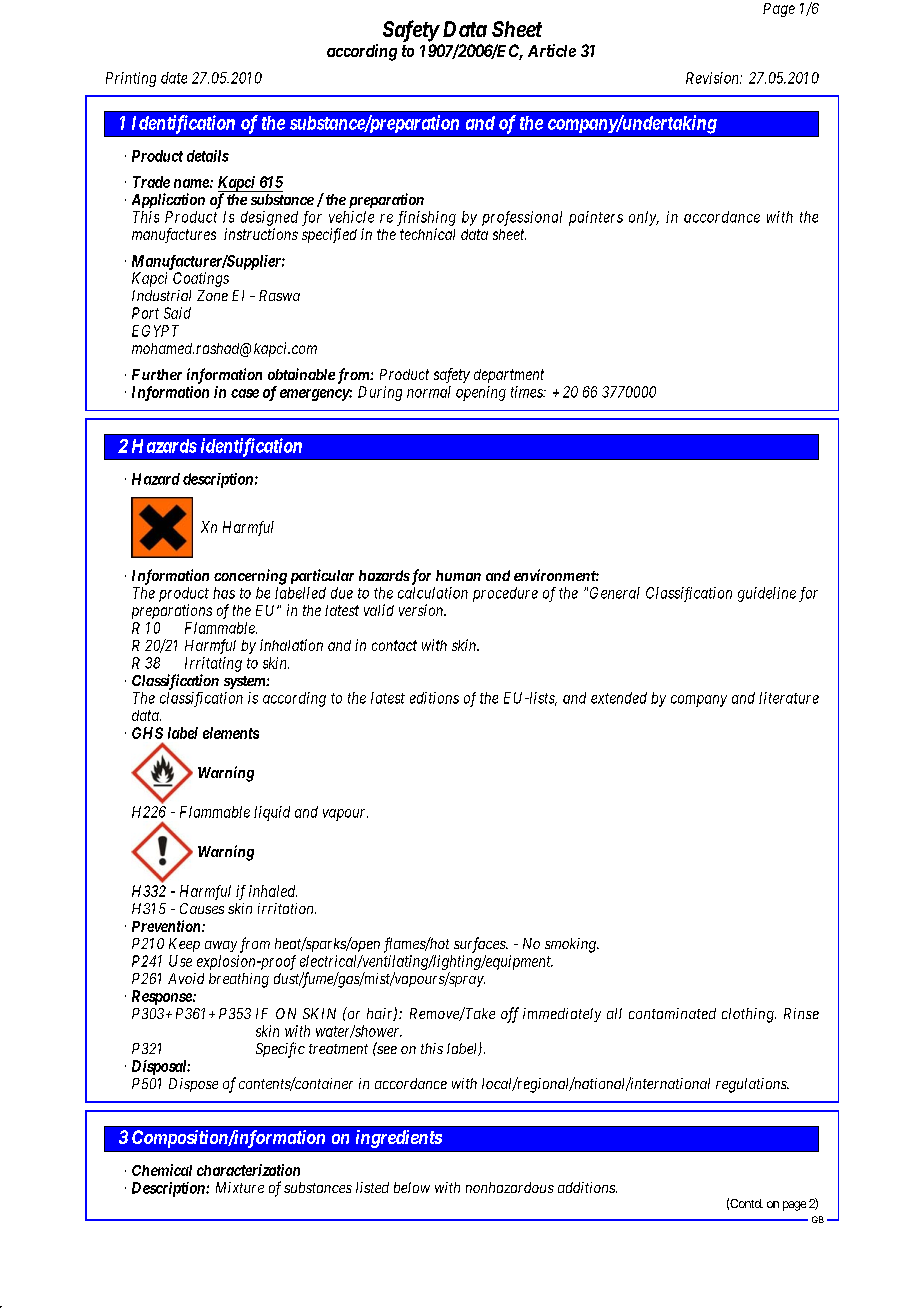 Image resolution: width=924 pixels, height=1308 pixels. Describe the element at coordinates (248, 1170) in the document. I see `characterization` at that location.
